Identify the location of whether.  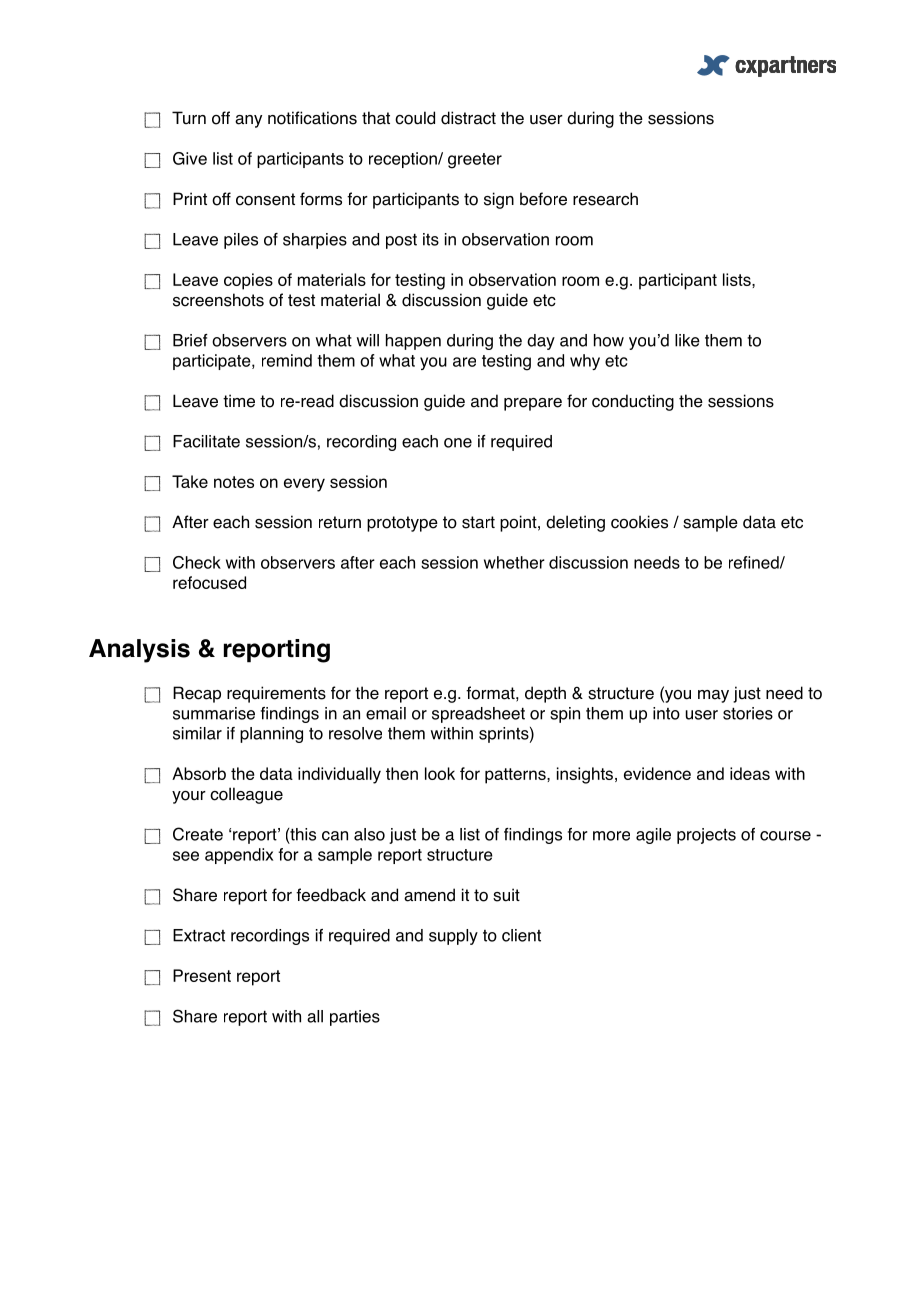
(514, 562).
